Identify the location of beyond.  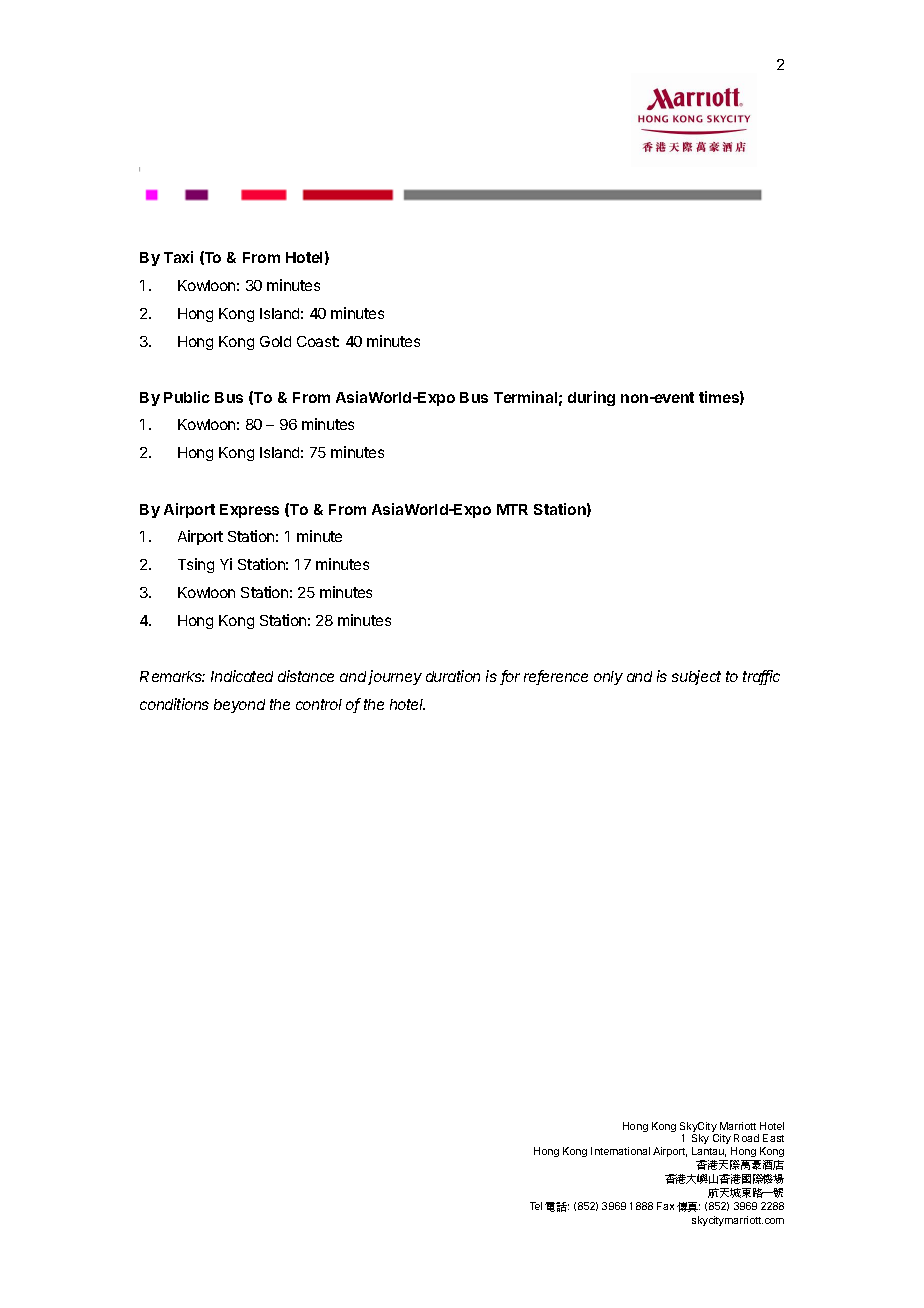
(239, 706).
